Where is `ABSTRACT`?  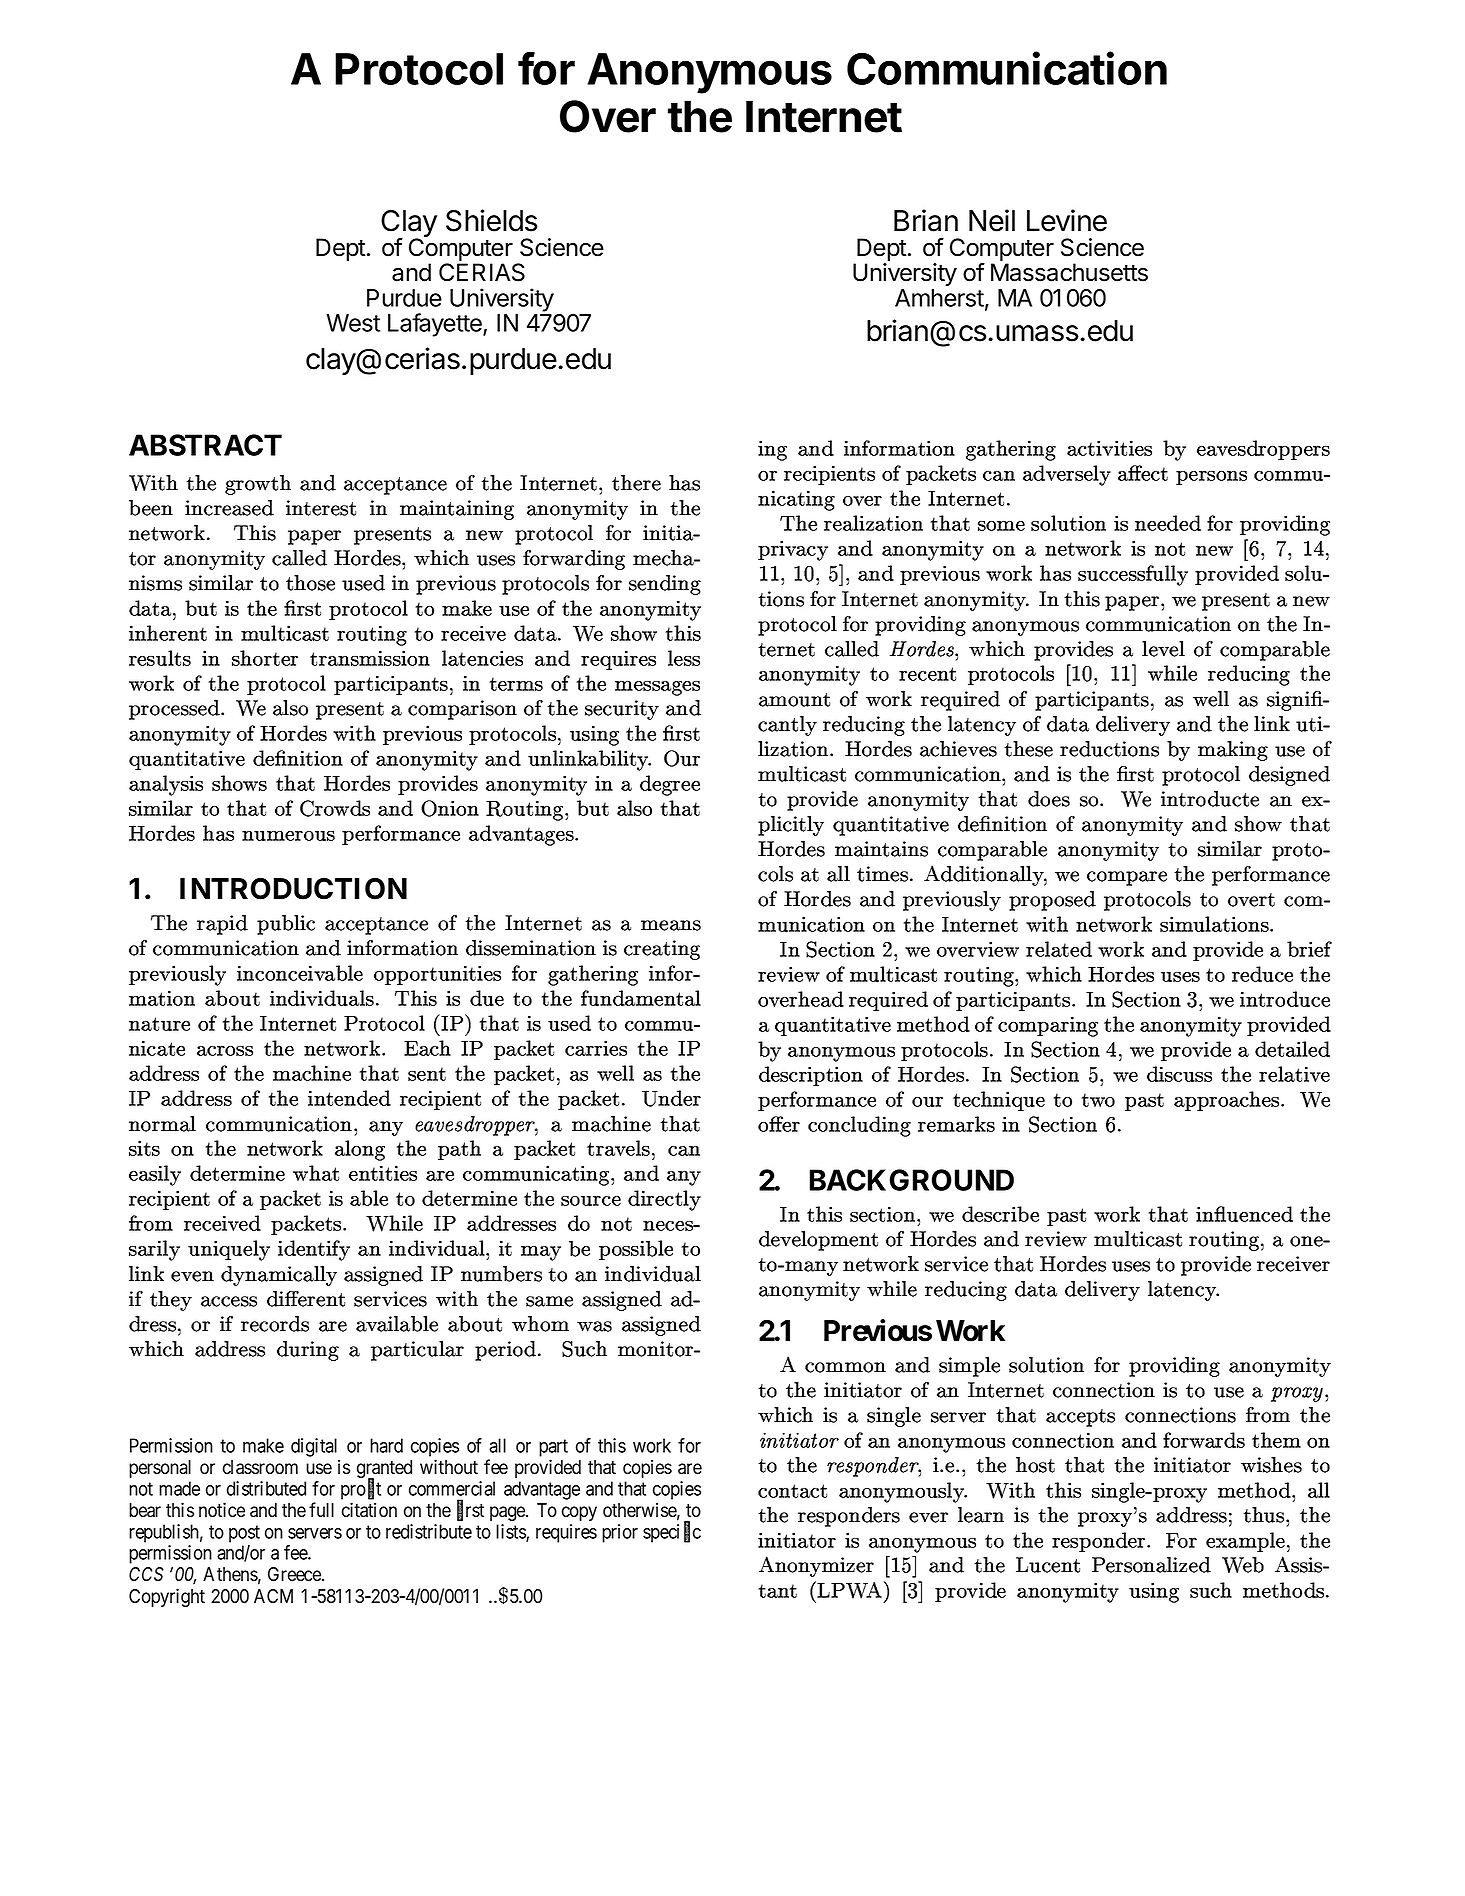
ABSTRACT is located at coordinates (205, 445).
